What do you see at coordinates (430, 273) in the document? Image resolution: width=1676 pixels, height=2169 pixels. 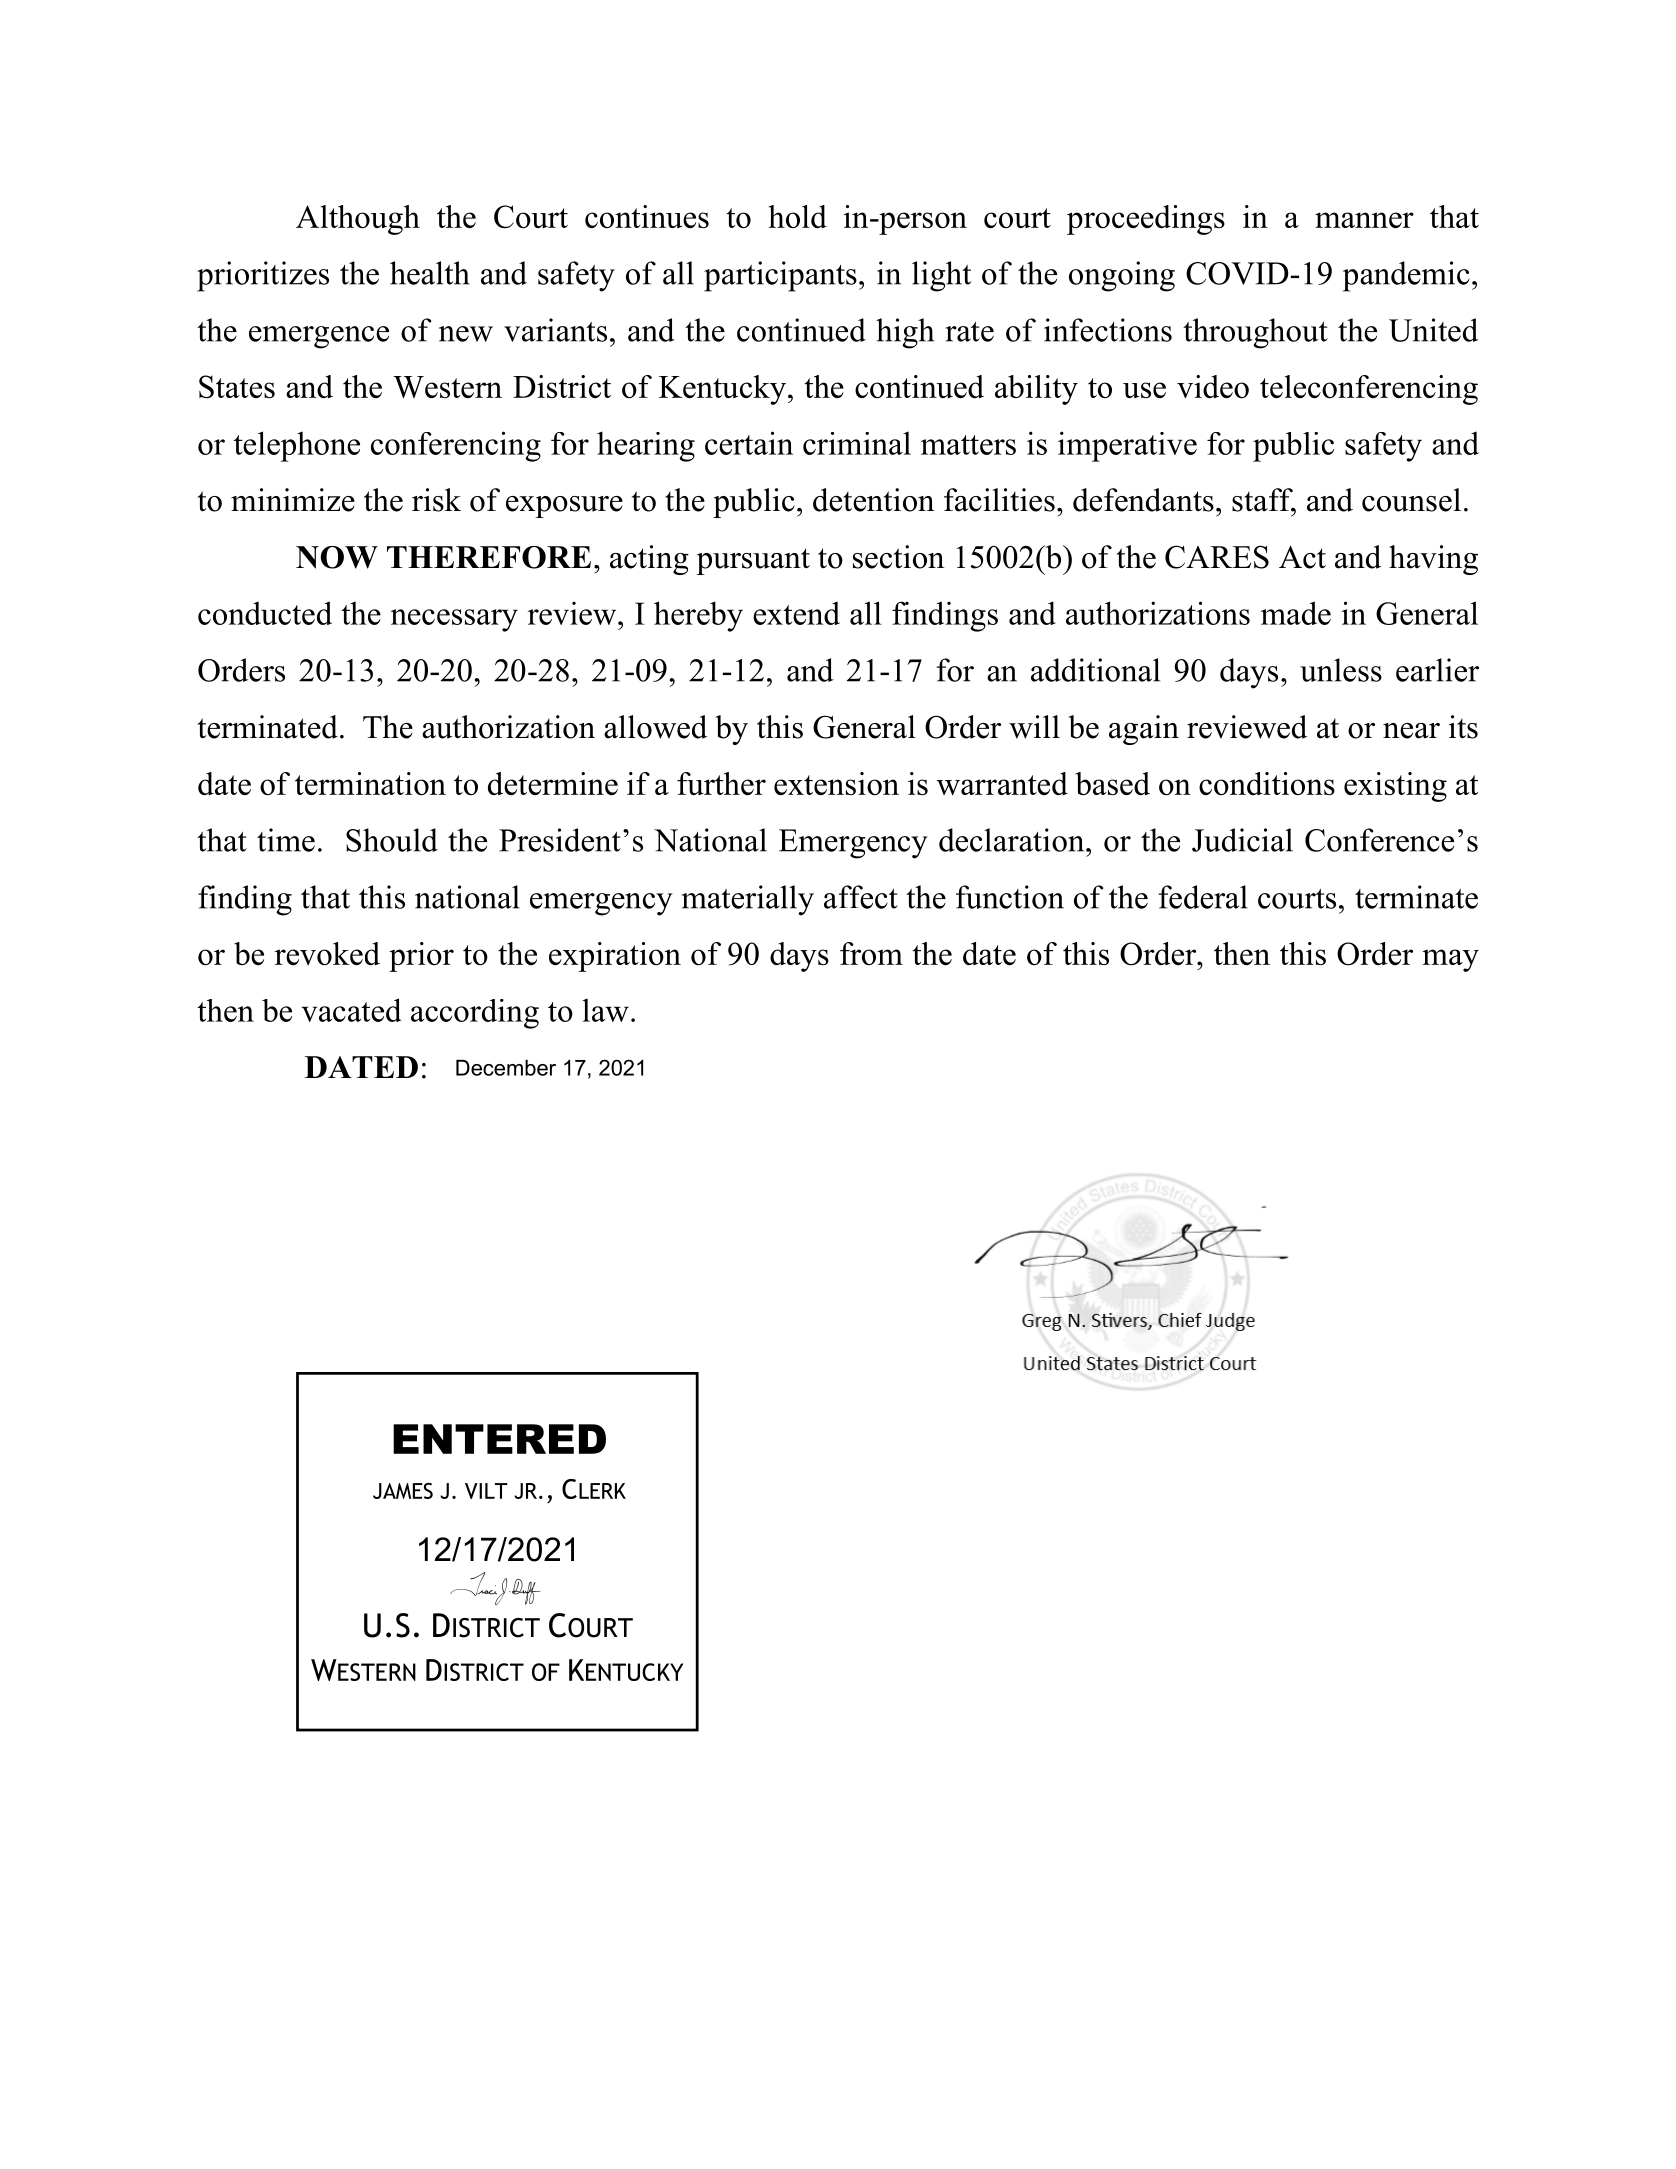 I see `health` at bounding box center [430, 273].
